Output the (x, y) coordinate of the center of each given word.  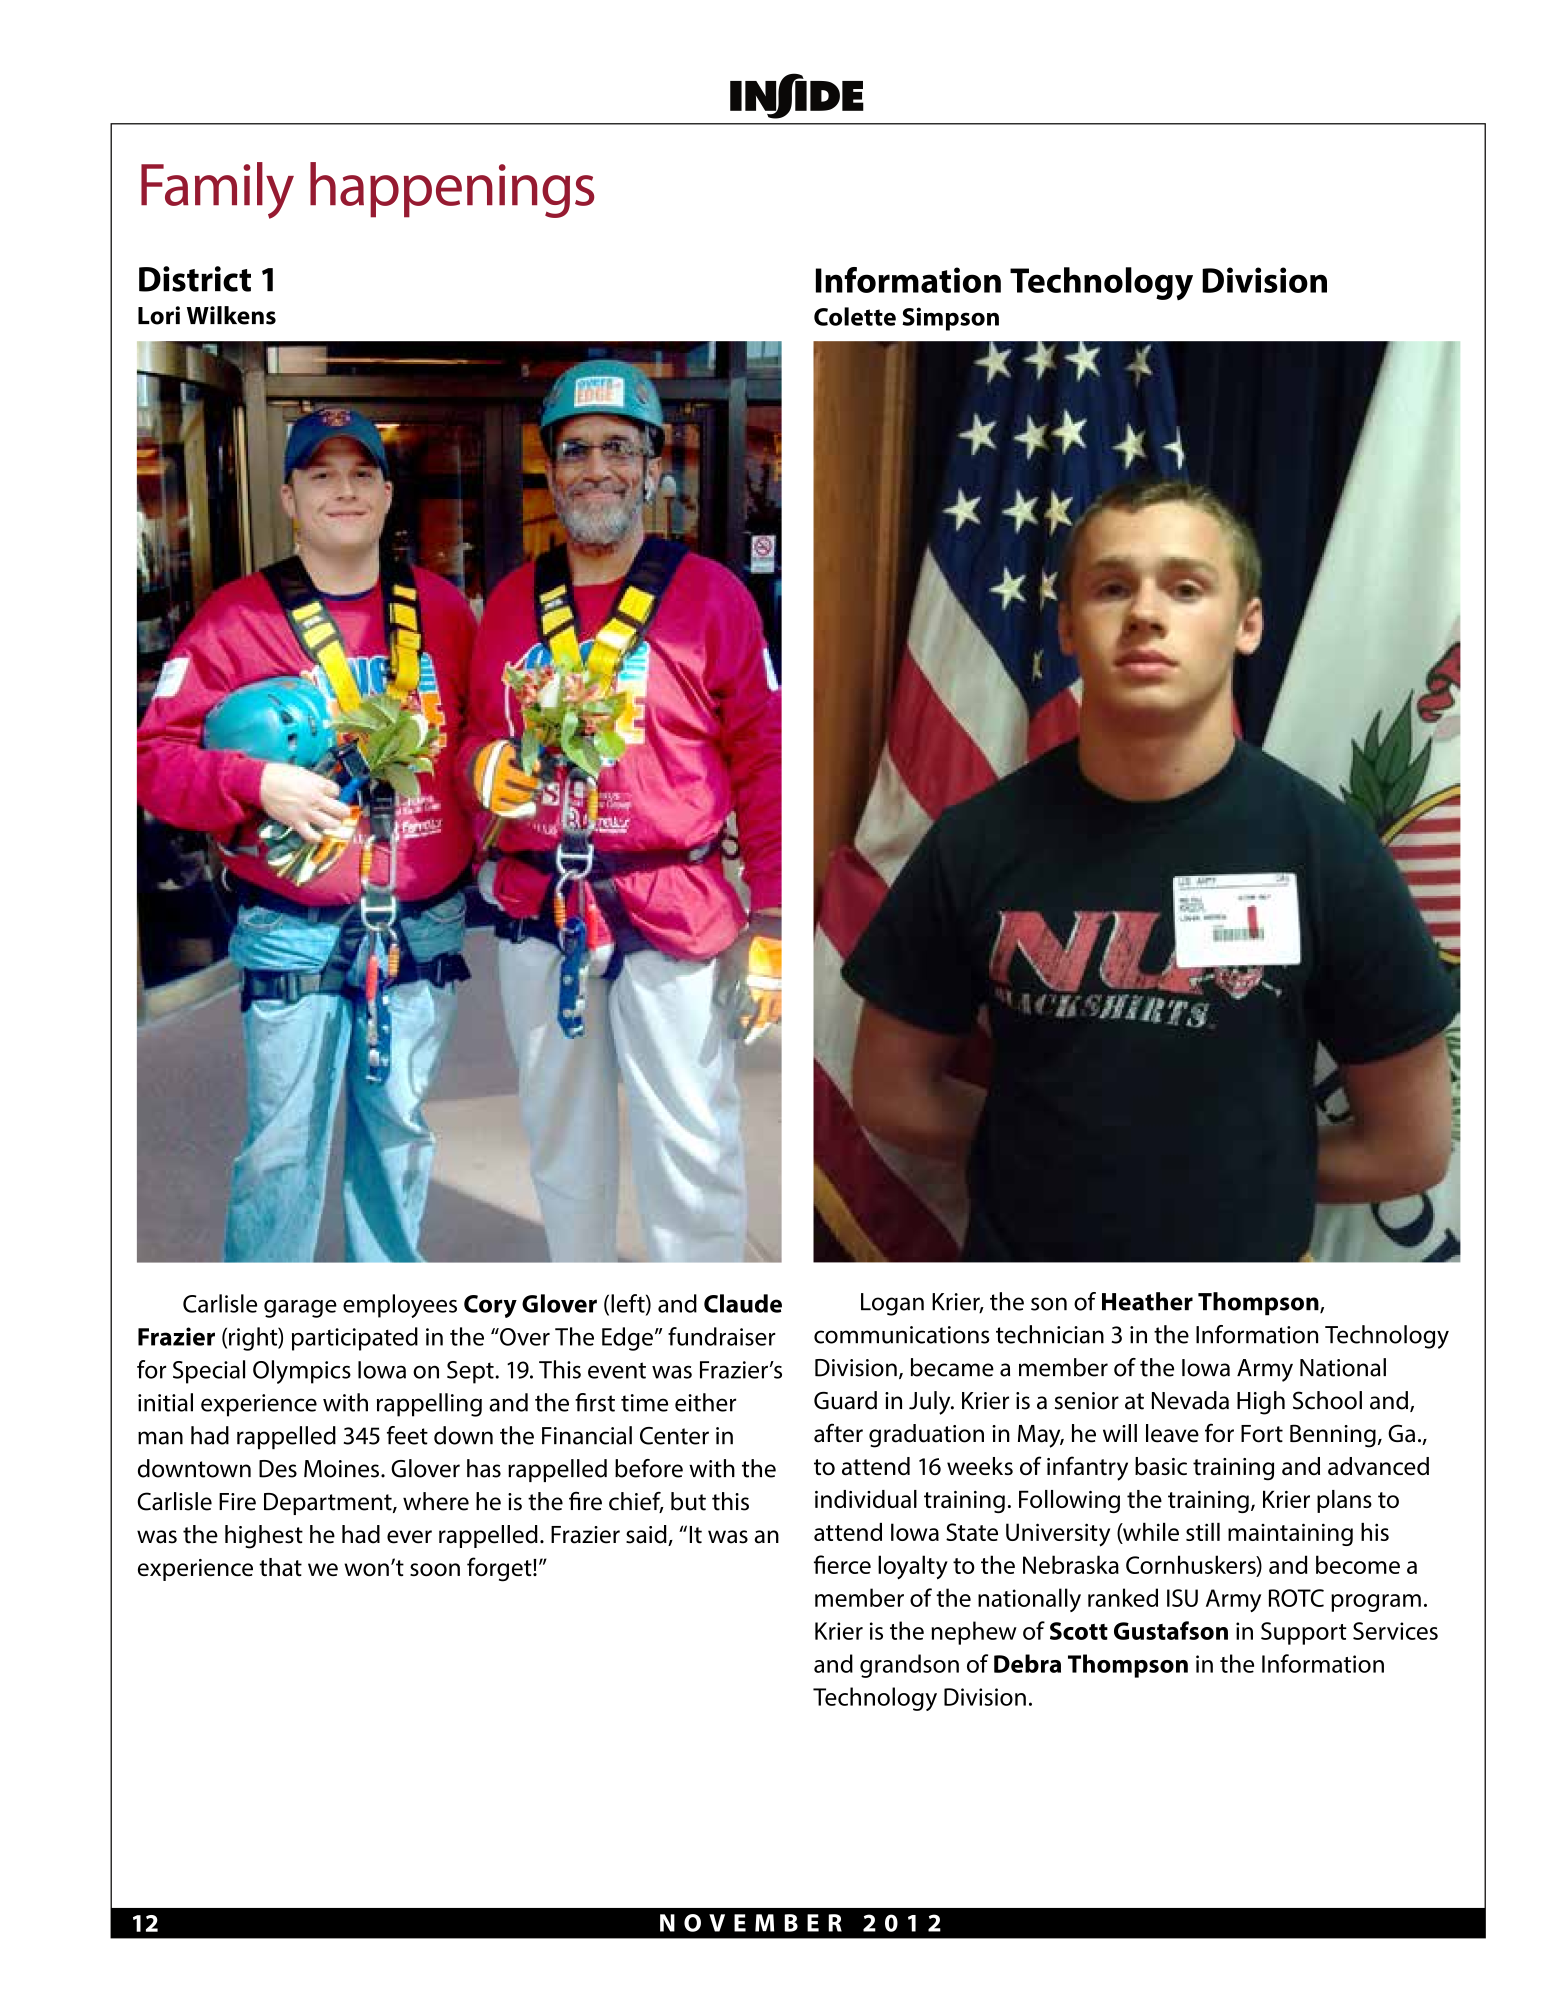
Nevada (1190, 1400)
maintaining (1290, 1534)
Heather (1147, 1301)
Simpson (950, 319)
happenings (452, 190)
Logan (892, 1304)
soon (435, 1570)
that (280, 1567)
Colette (855, 316)
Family (217, 190)
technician (1050, 1334)
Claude (743, 1303)
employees (400, 1306)
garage (300, 1309)
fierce (842, 1564)
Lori (159, 315)
